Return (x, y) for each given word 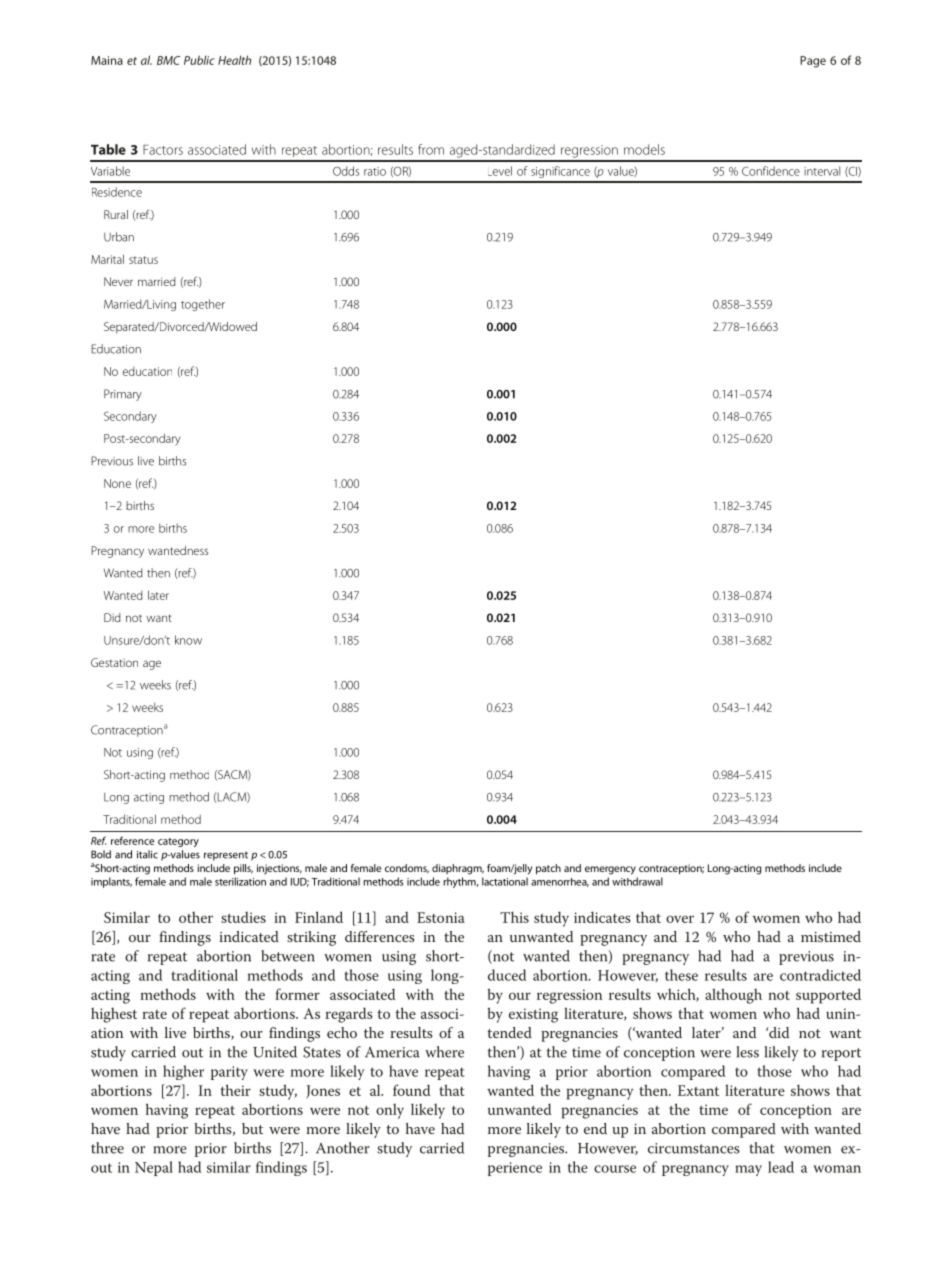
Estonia (441, 917)
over (680, 919)
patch (548, 869)
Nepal (154, 1168)
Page (813, 62)
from (431, 149)
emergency (610, 870)
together (203, 305)
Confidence (771, 171)
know (188, 640)
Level (500, 171)
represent (226, 856)
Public (199, 60)
